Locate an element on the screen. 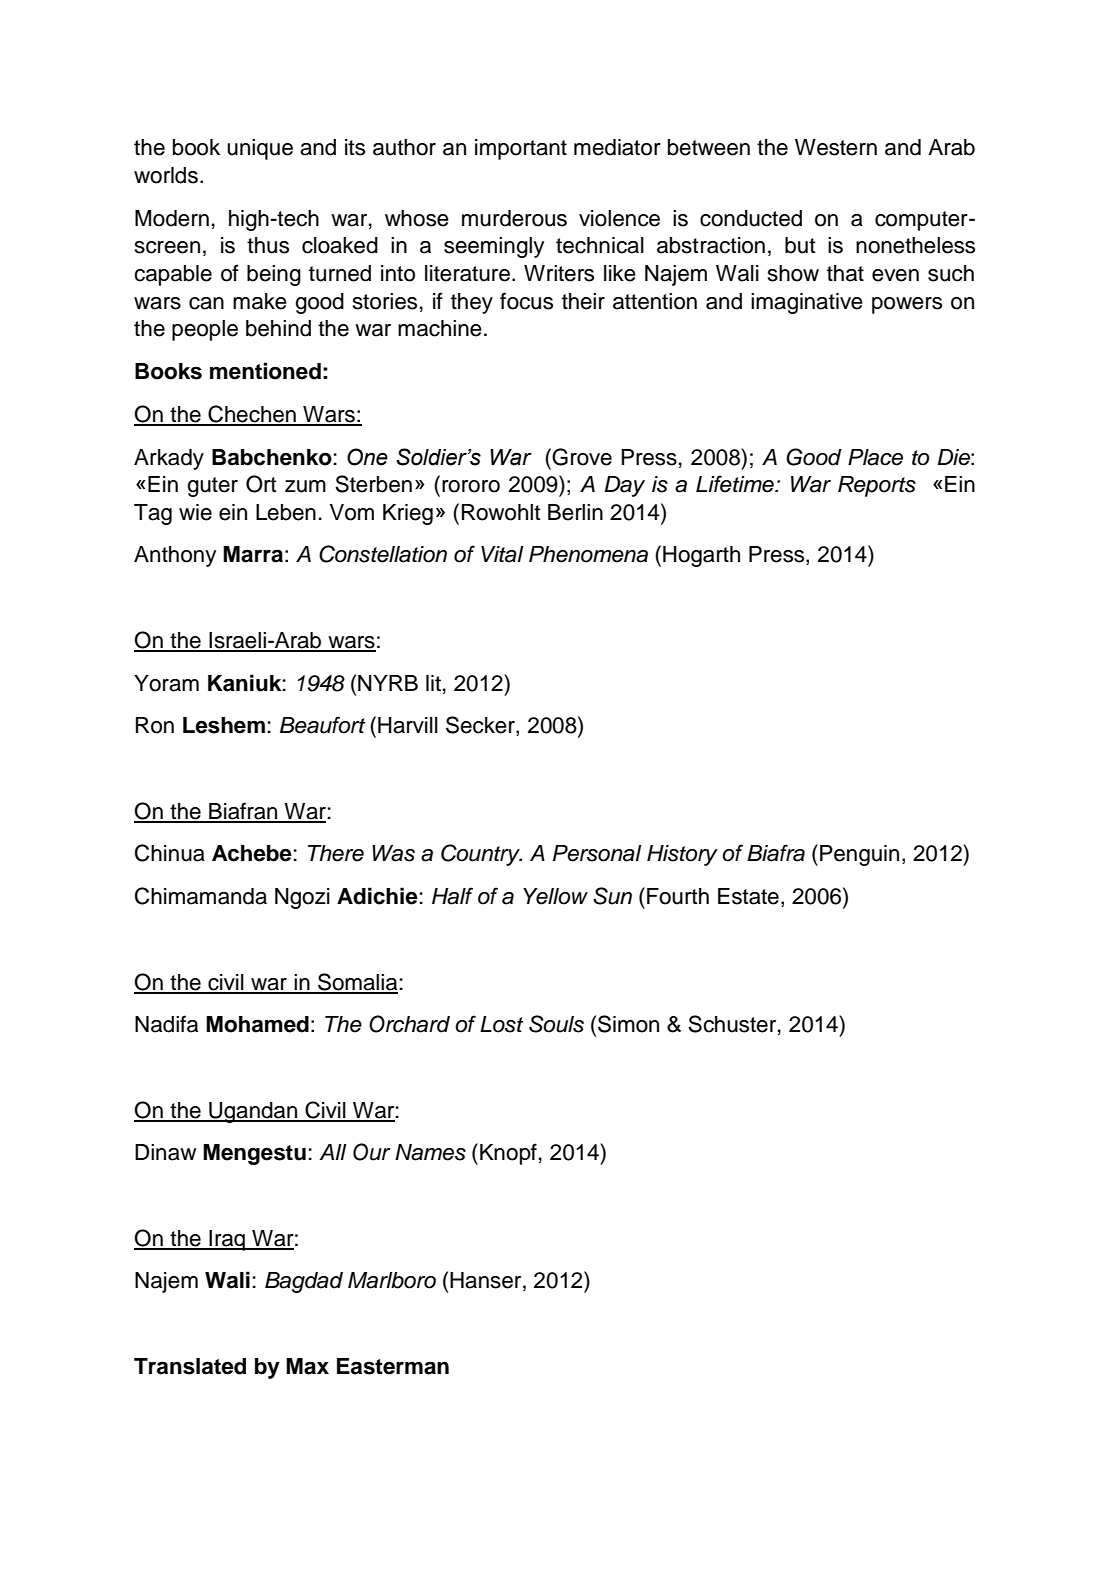 This screenshot has height=1570, width=1110. Knopf is located at coordinates (508, 1154).
